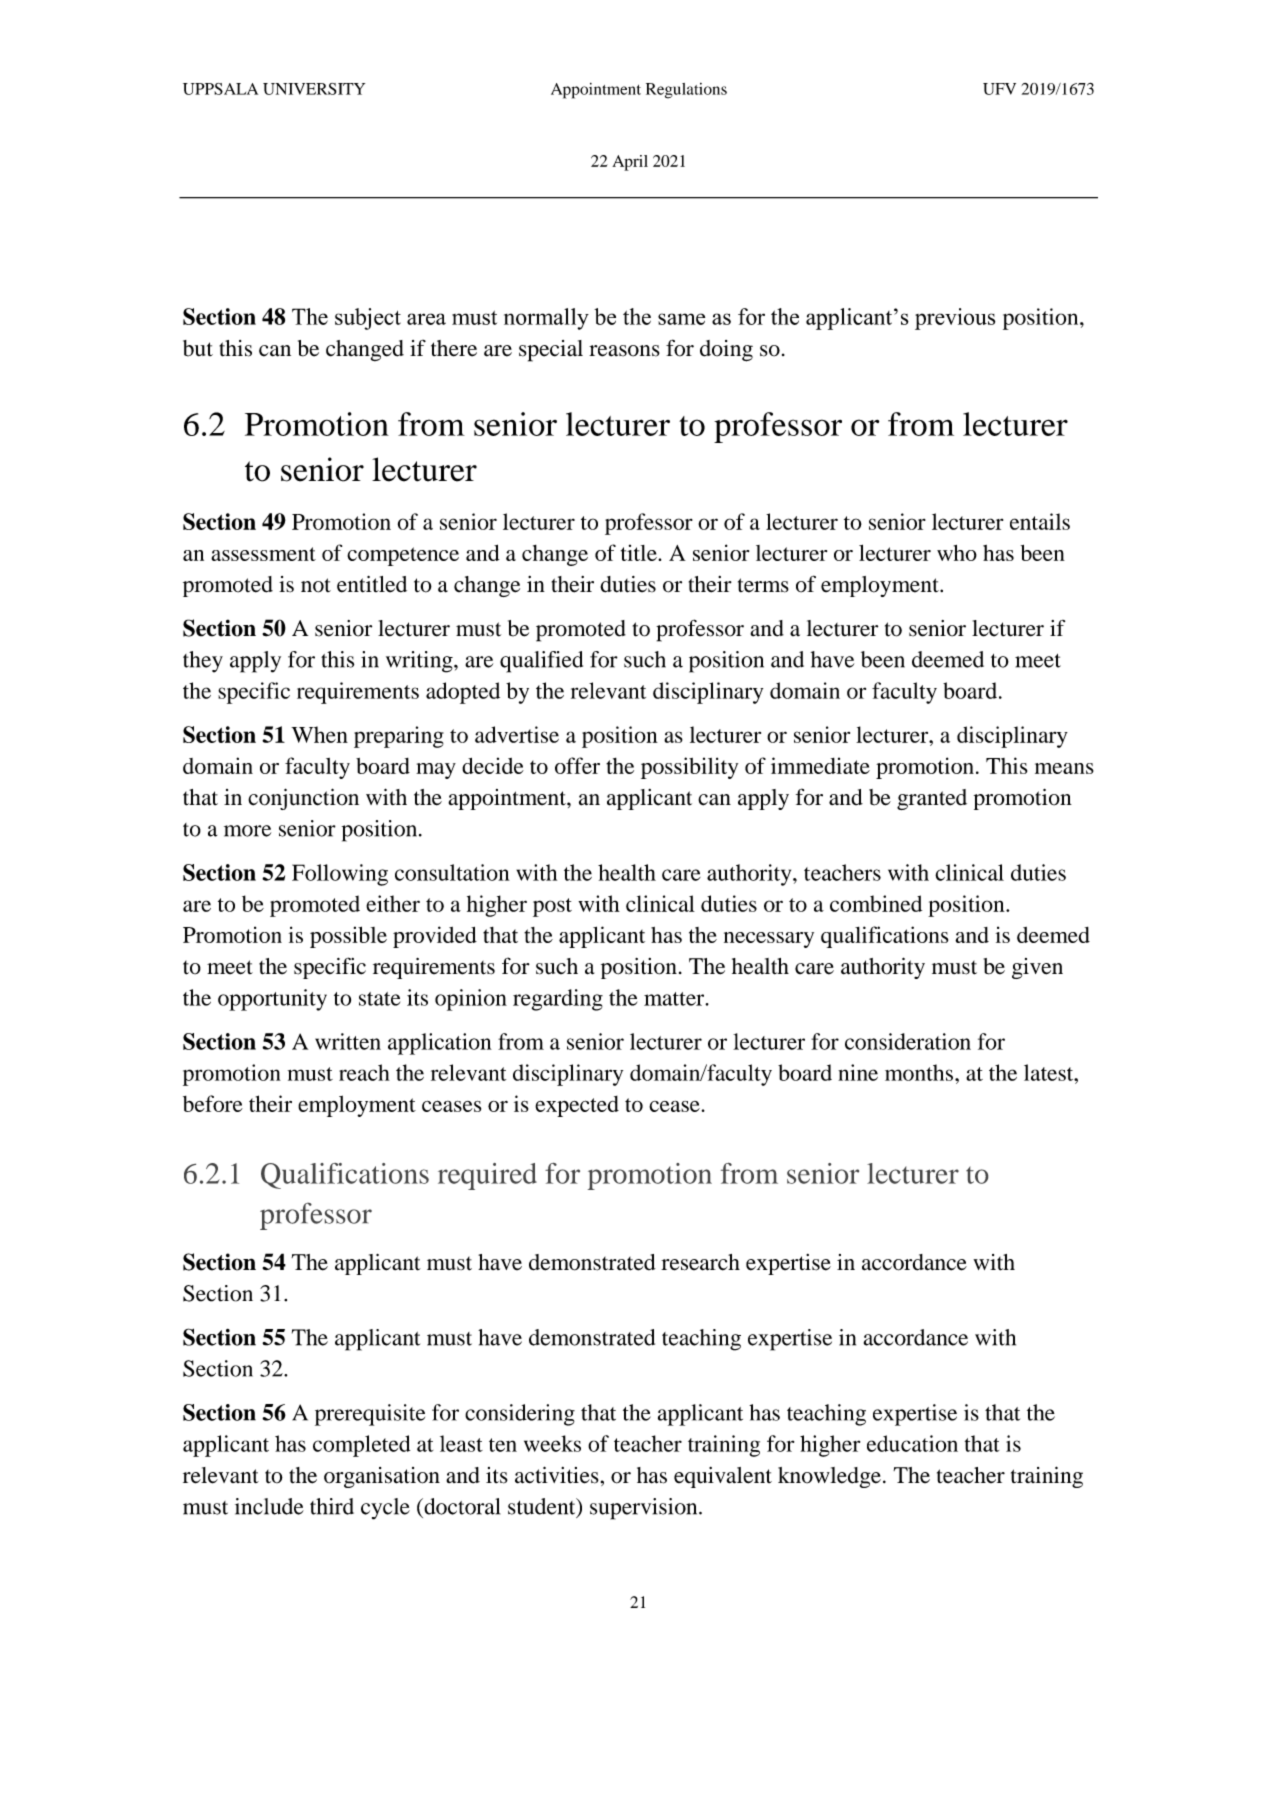  Describe the element at coordinates (912, 1443) in the screenshot. I see `education` at that location.
